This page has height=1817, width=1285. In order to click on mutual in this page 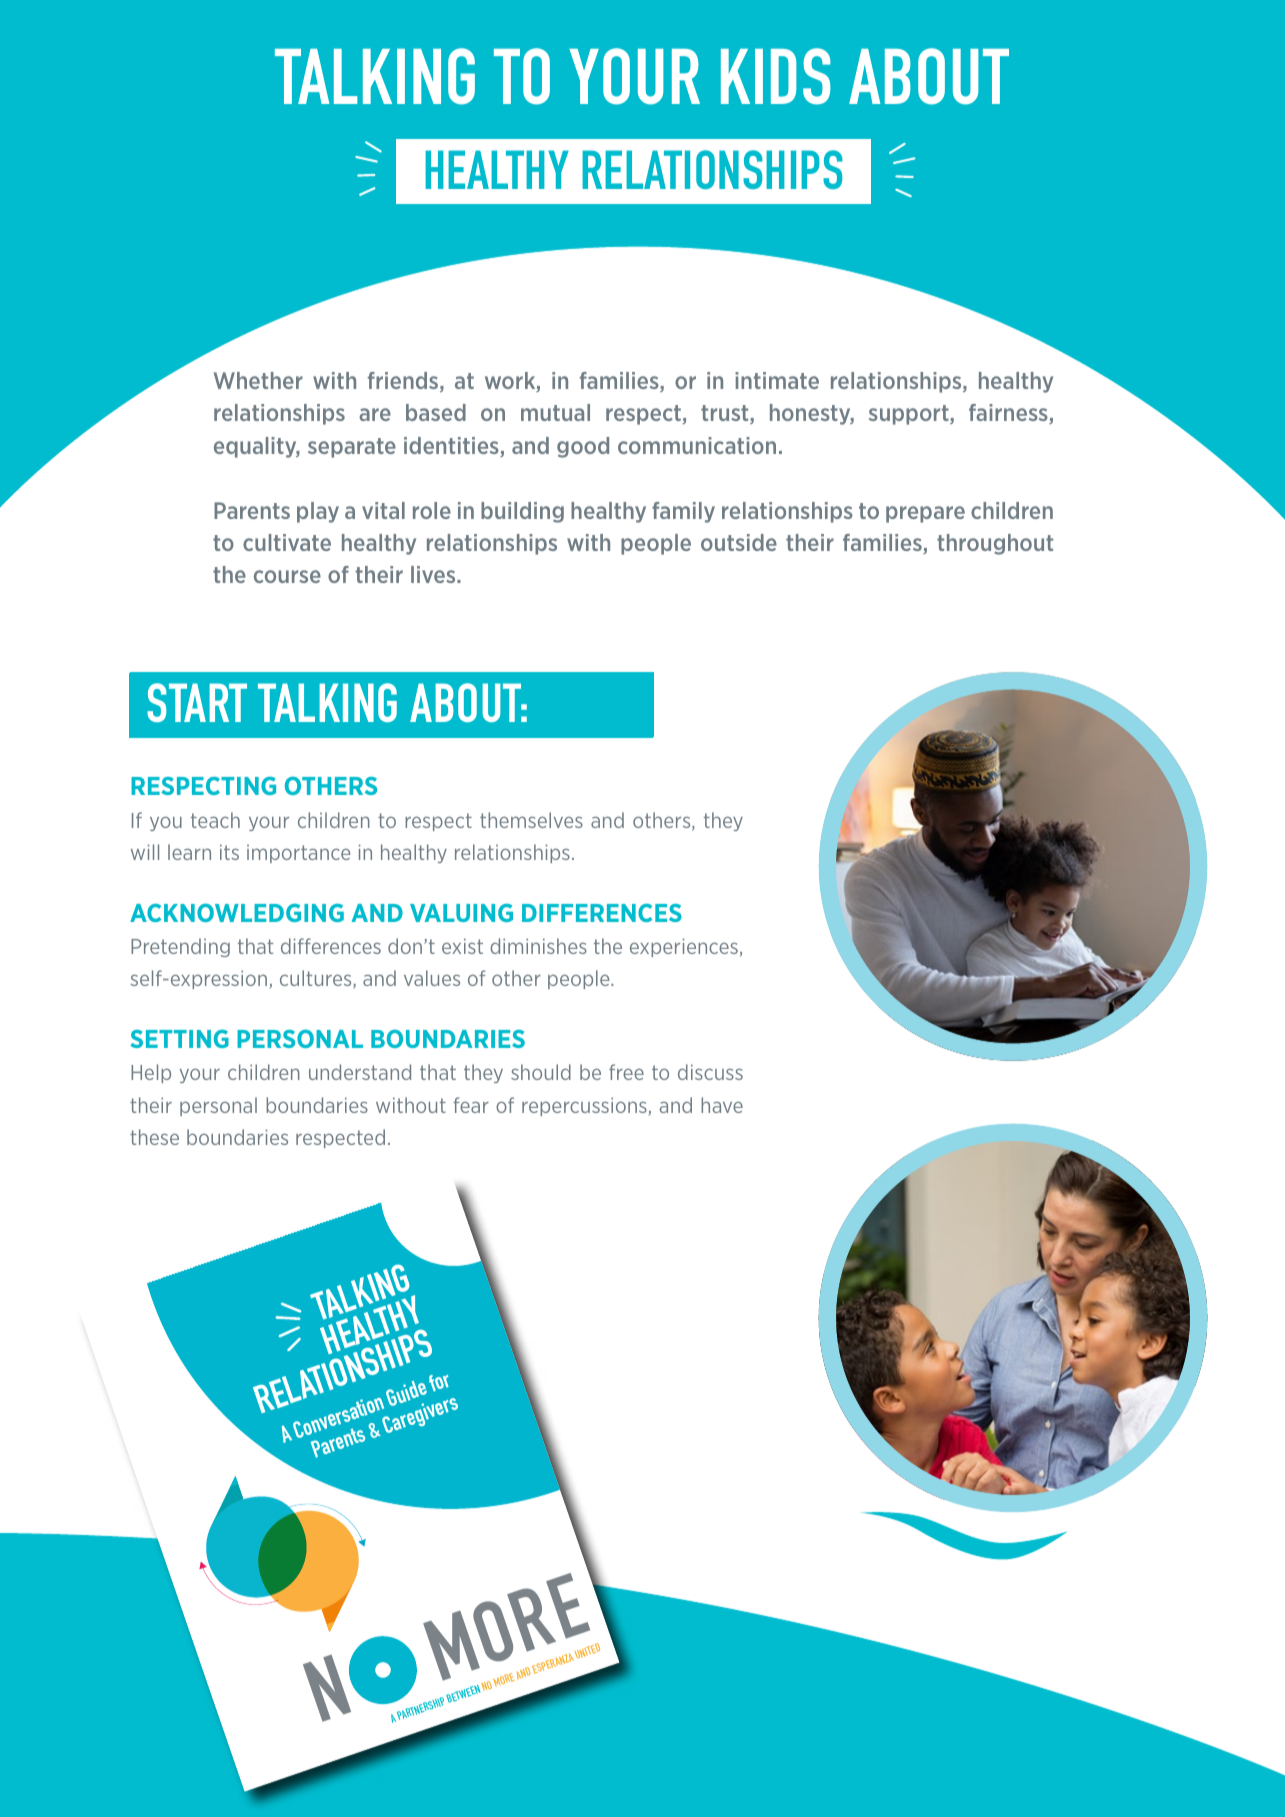, I will do `click(555, 412)`.
